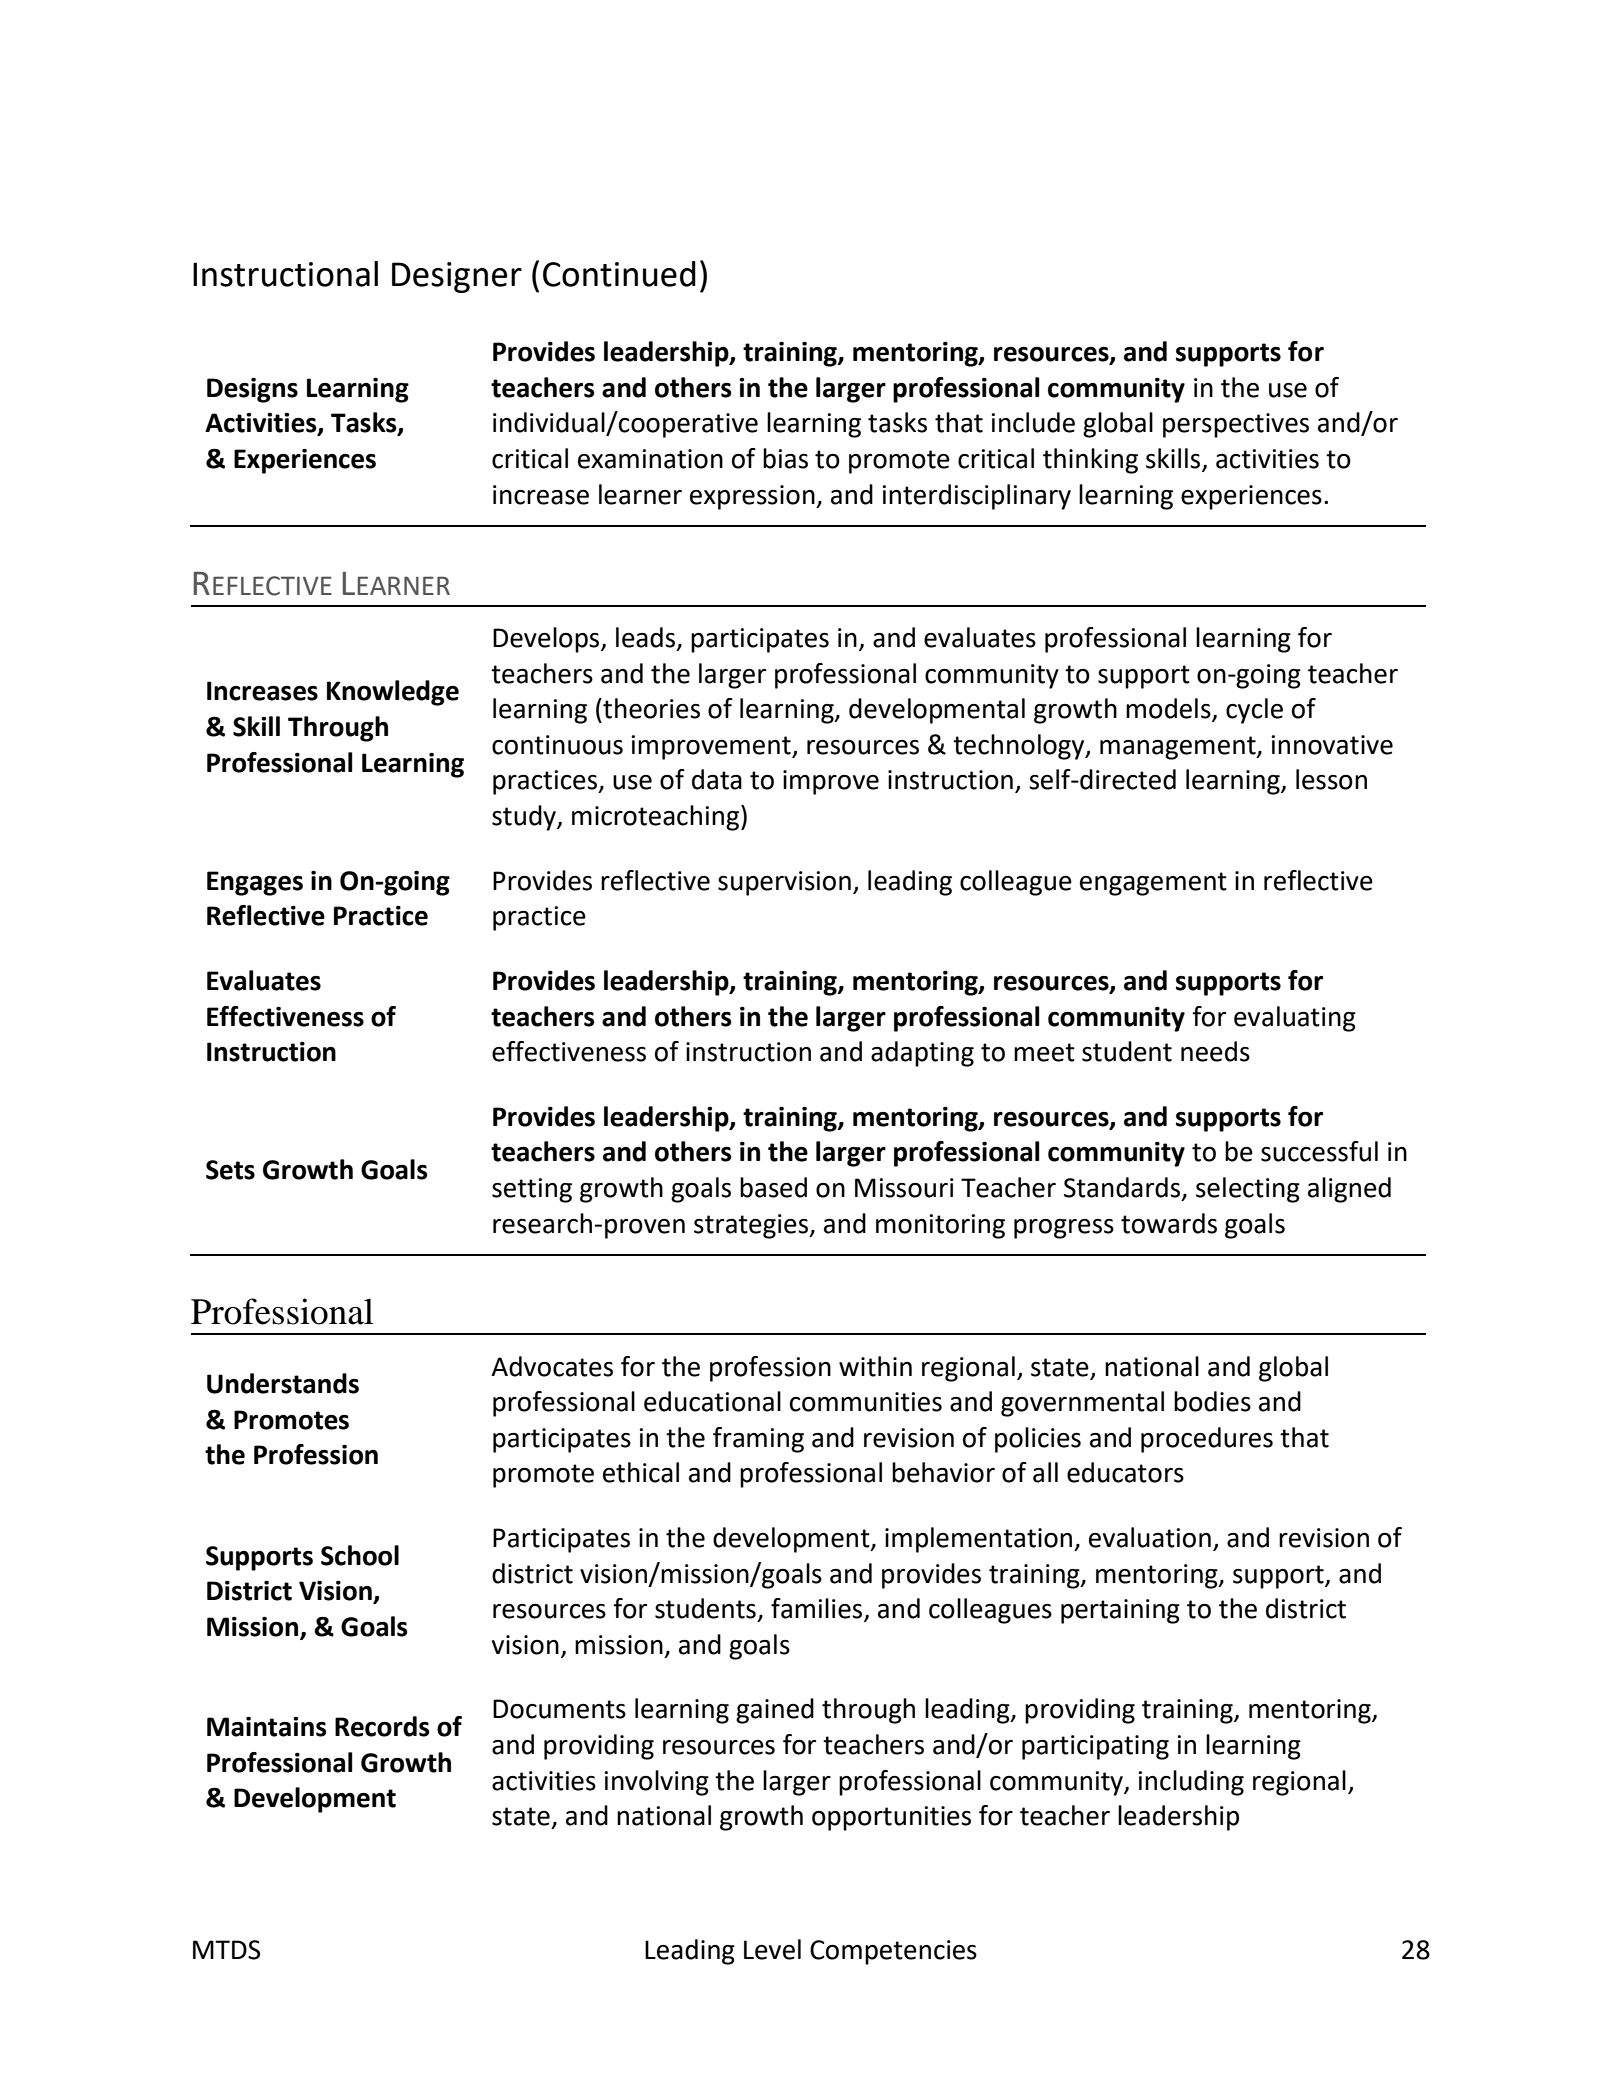  What do you see at coordinates (360, 1555) in the page?
I see `School` at bounding box center [360, 1555].
